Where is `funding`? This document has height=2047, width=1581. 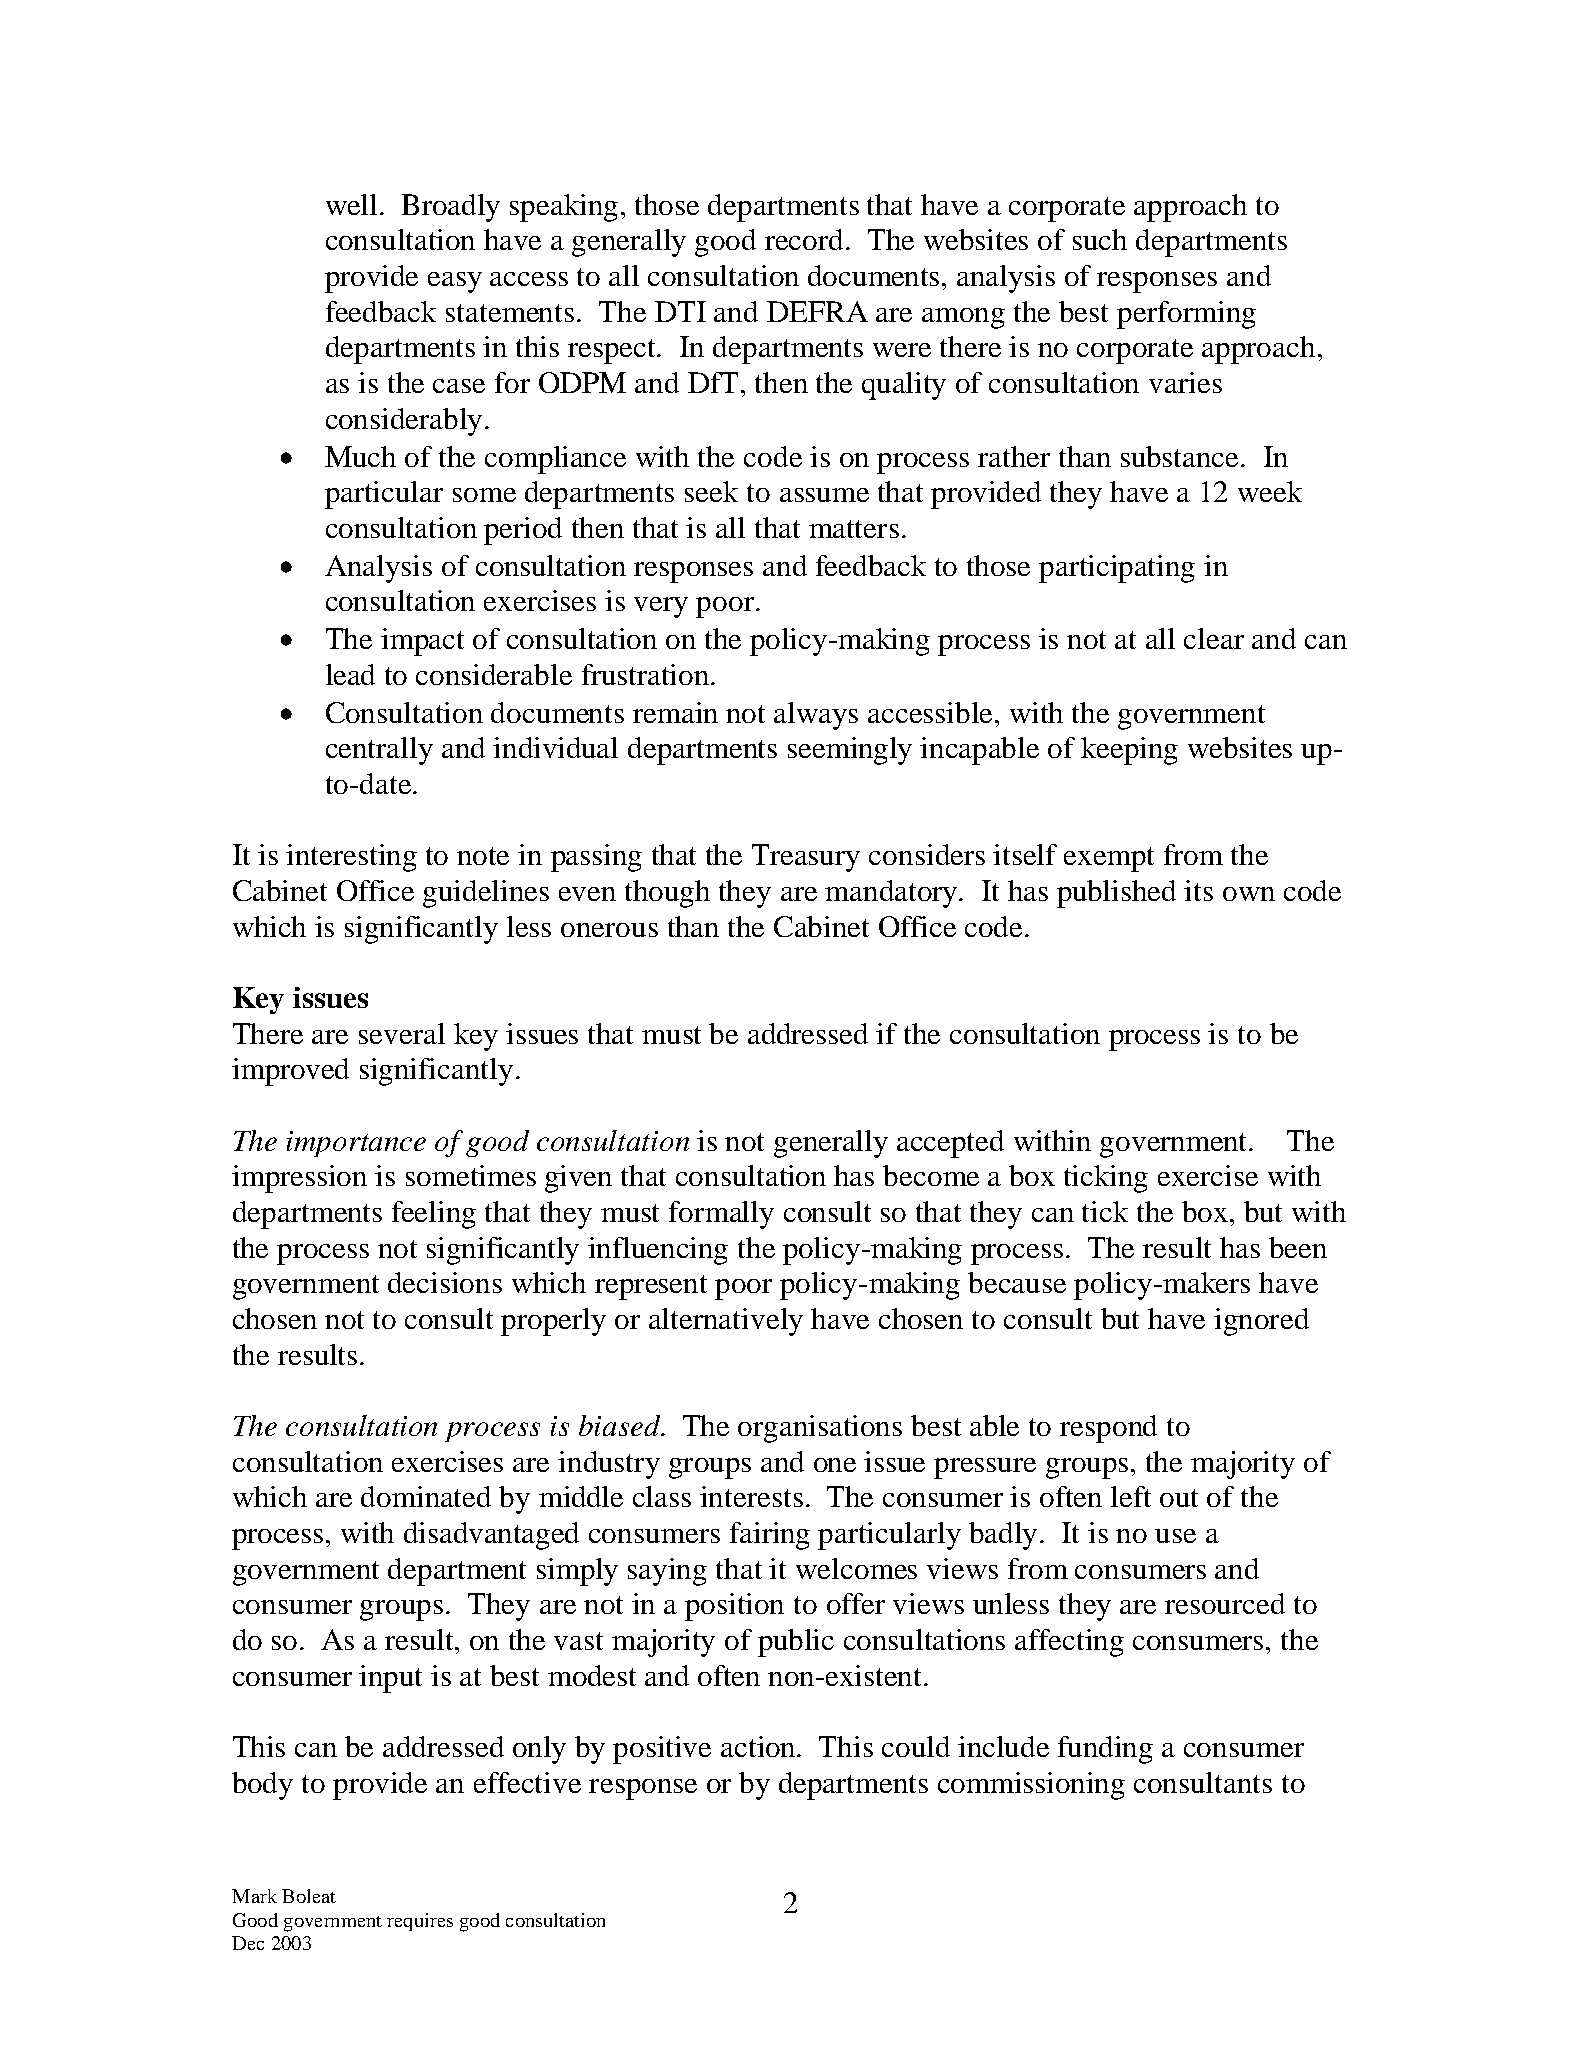 funding is located at coordinates (1105, 1750).
